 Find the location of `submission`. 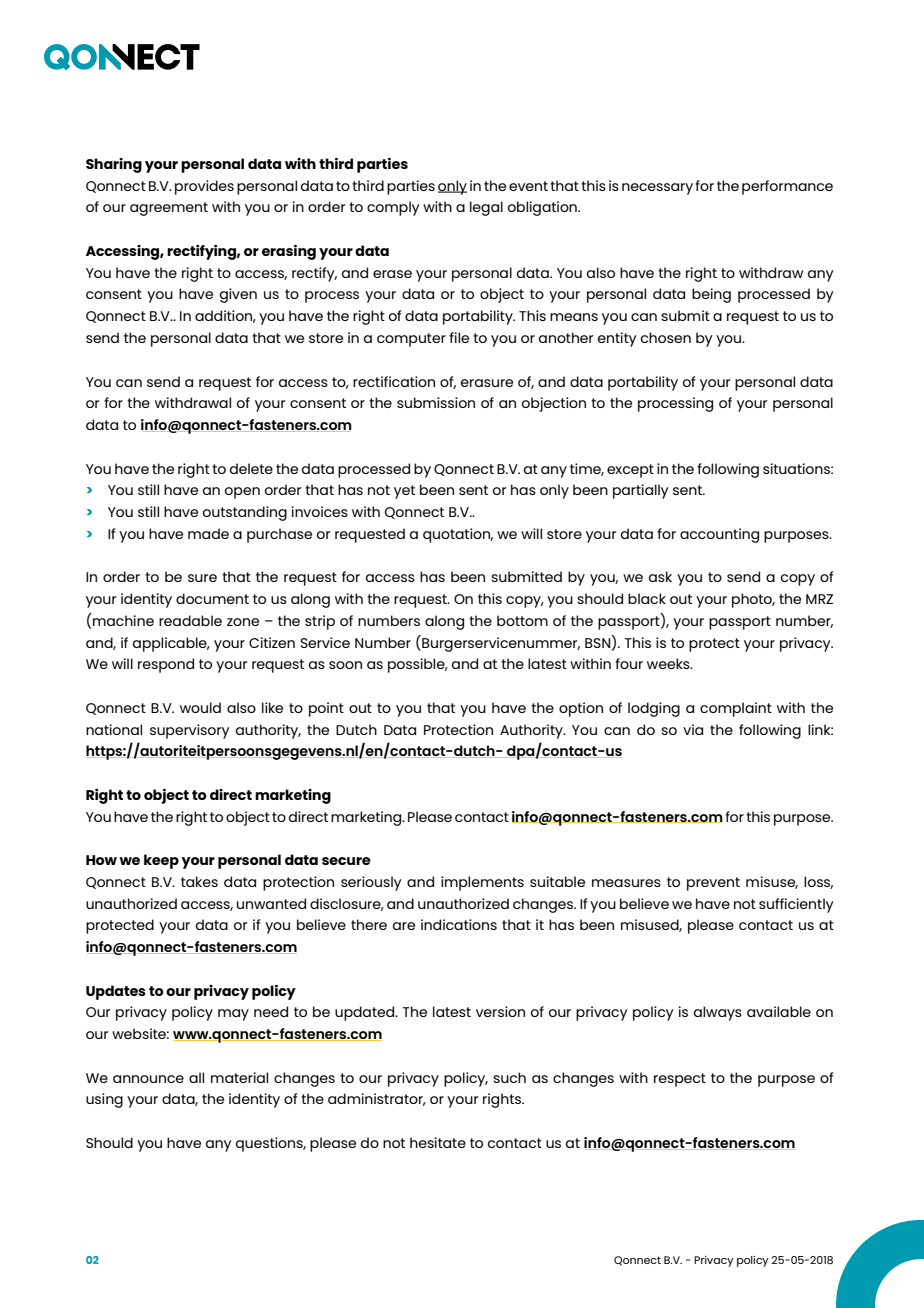

submission is located at coordinates (436, 402).
